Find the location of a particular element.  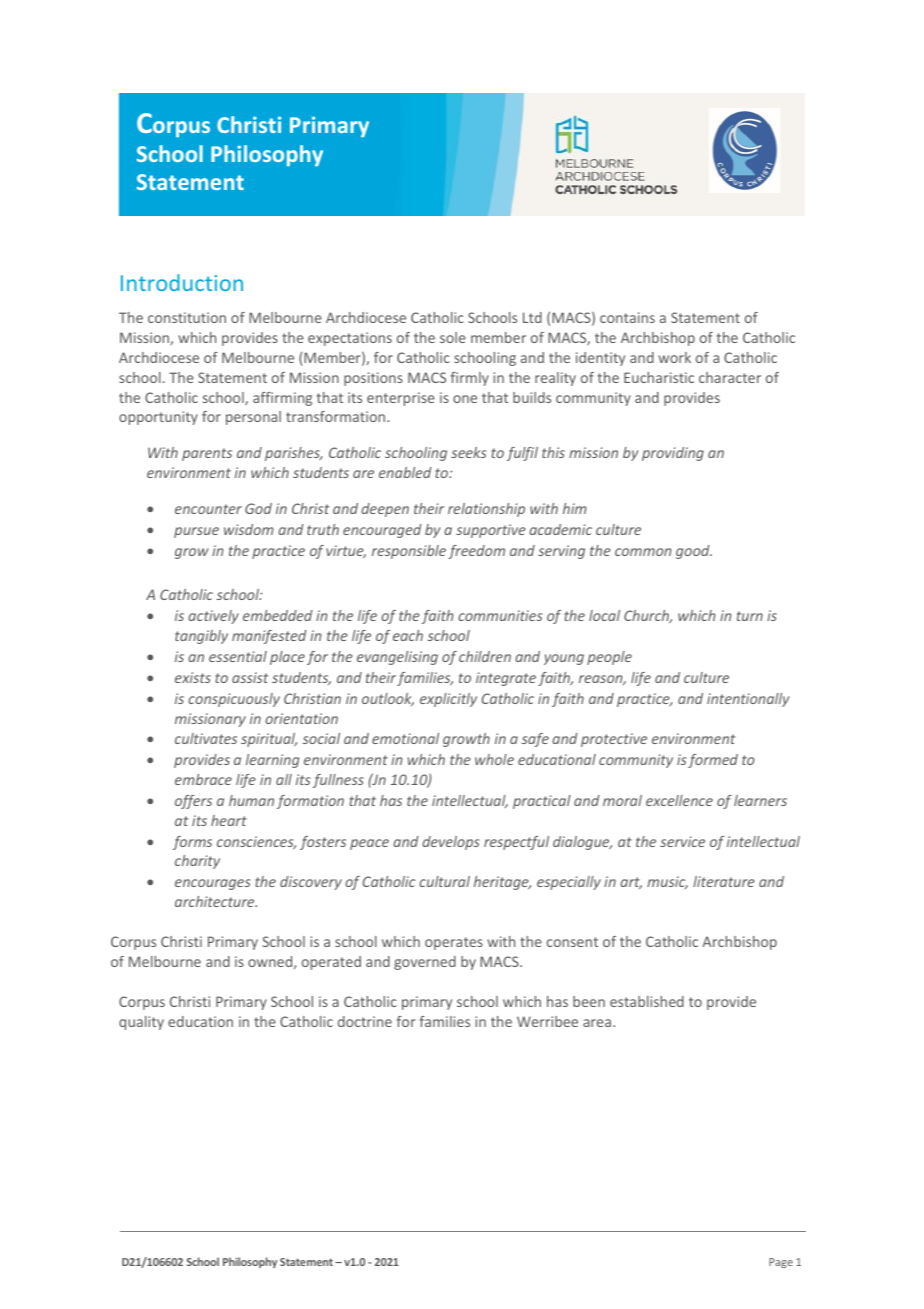

exists is located at coordinates (193, 677).
